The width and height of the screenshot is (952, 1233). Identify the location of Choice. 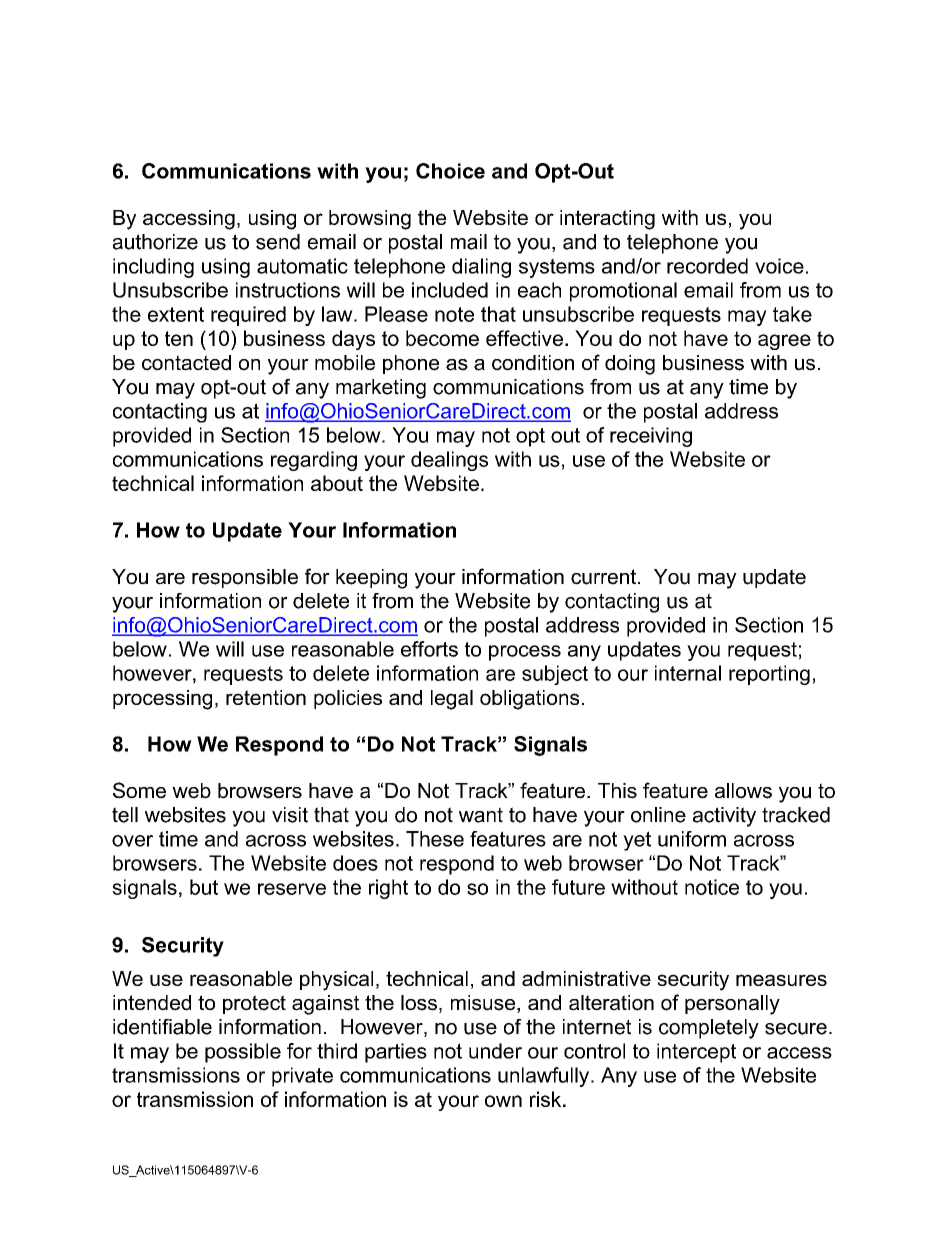
(450, 171).
